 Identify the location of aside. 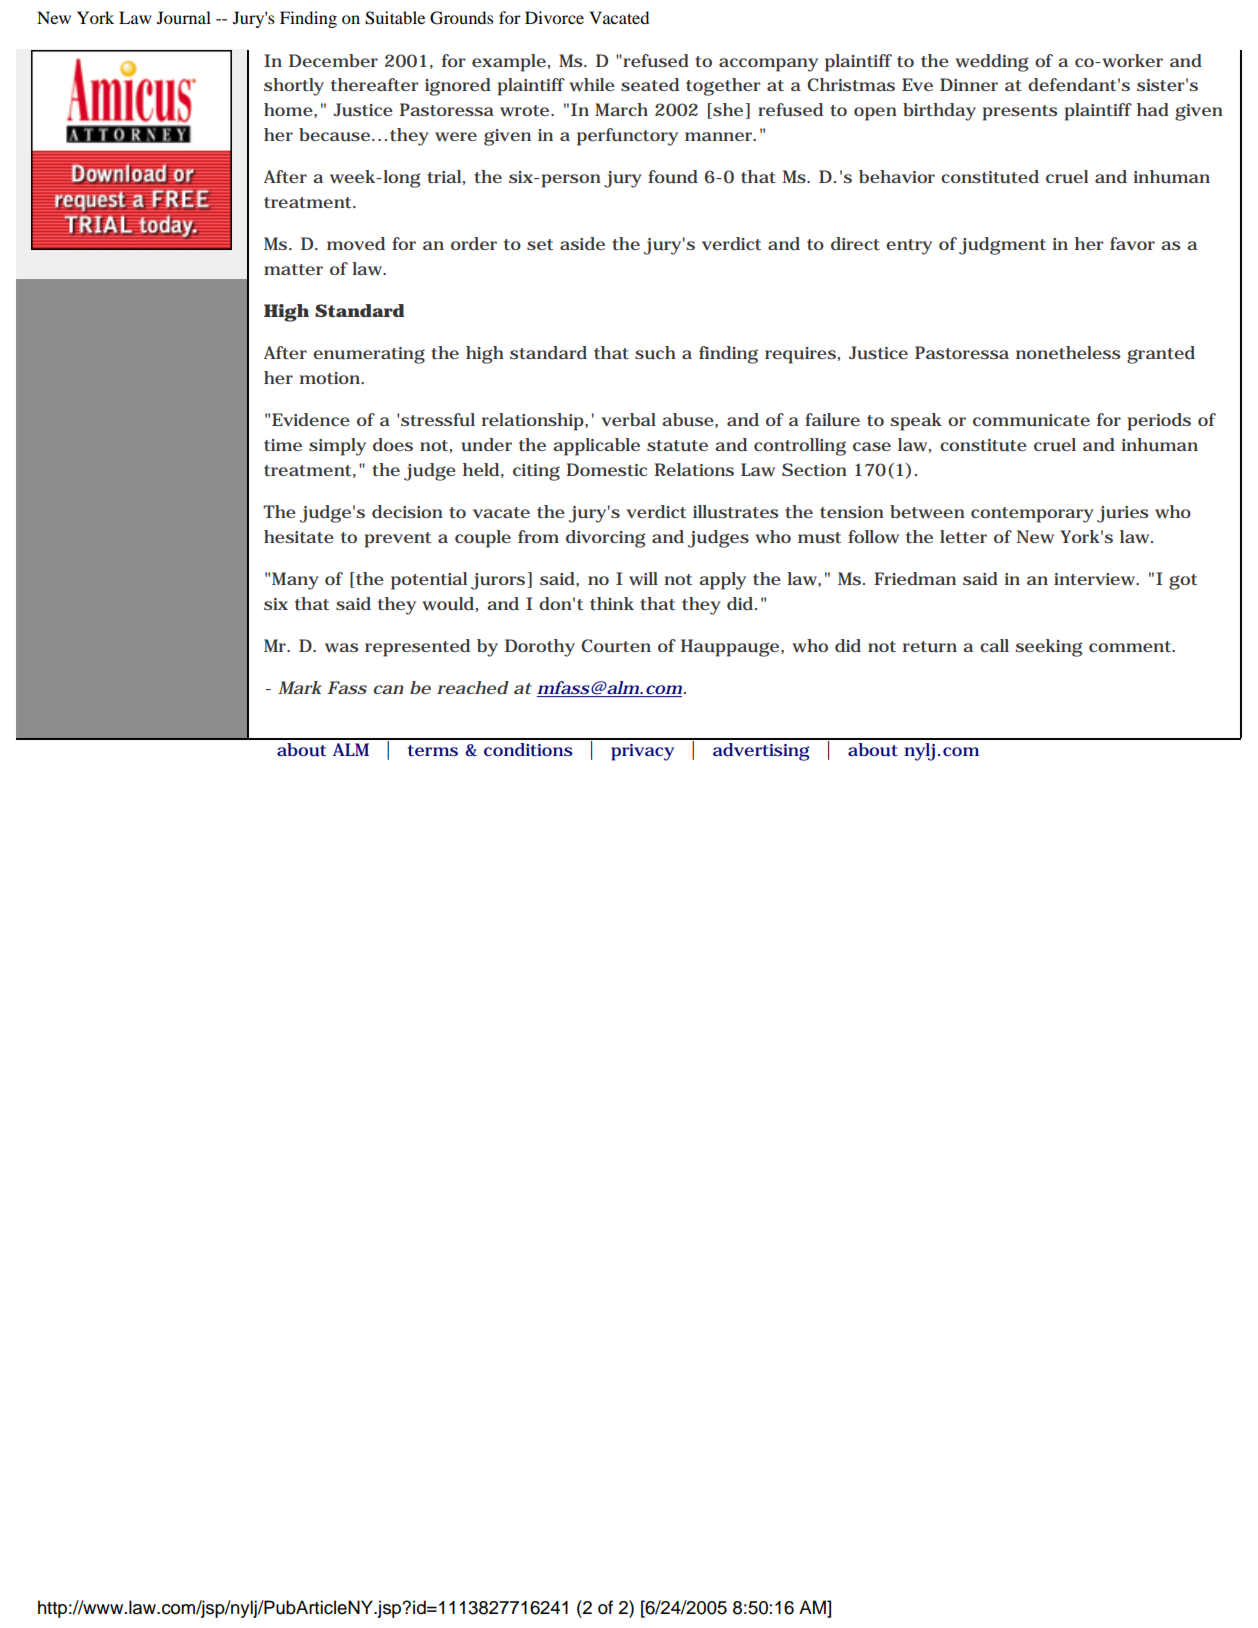
(582, 243).
